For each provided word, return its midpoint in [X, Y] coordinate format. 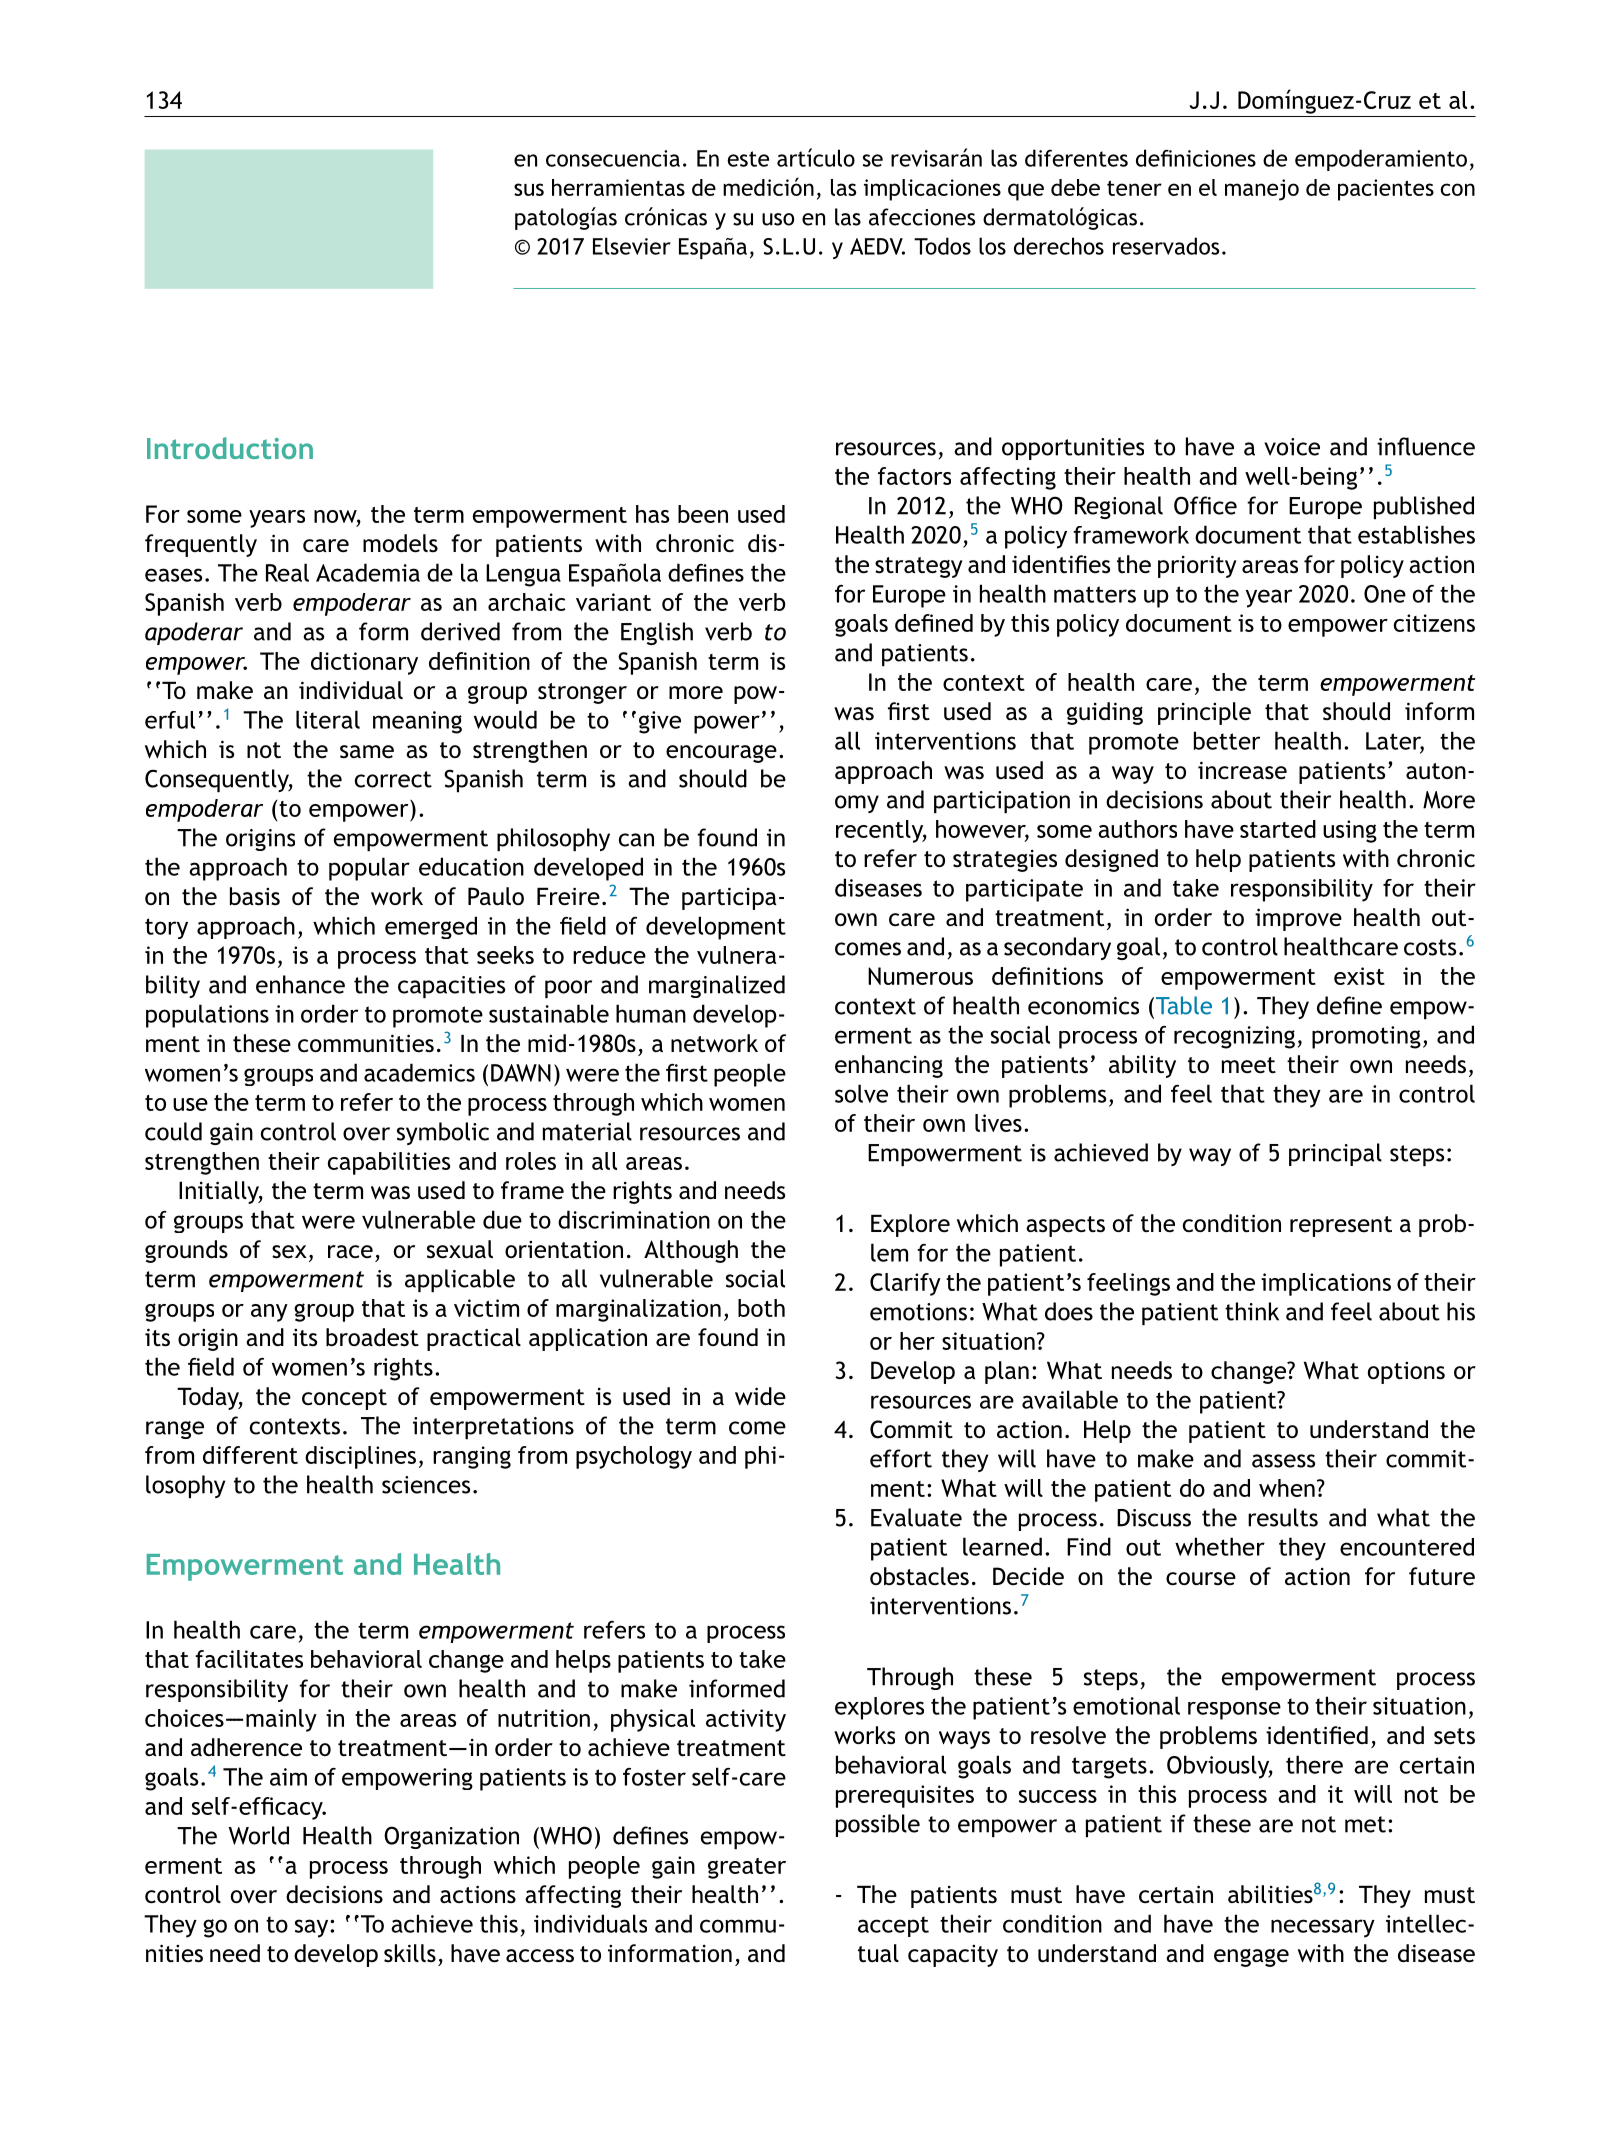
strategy [919, 567]
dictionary [364, 663]
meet [1249, 1065]
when [1287, 1488]
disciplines [360, 1457]
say [313, 1928]
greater [747, 1868]
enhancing [889, 1066]
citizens [1434, 623]
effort [901, 1458]
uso [778, 219]
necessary [1323, 1928]
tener [1134, 188]
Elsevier [632, 246]
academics [419, 1072]
